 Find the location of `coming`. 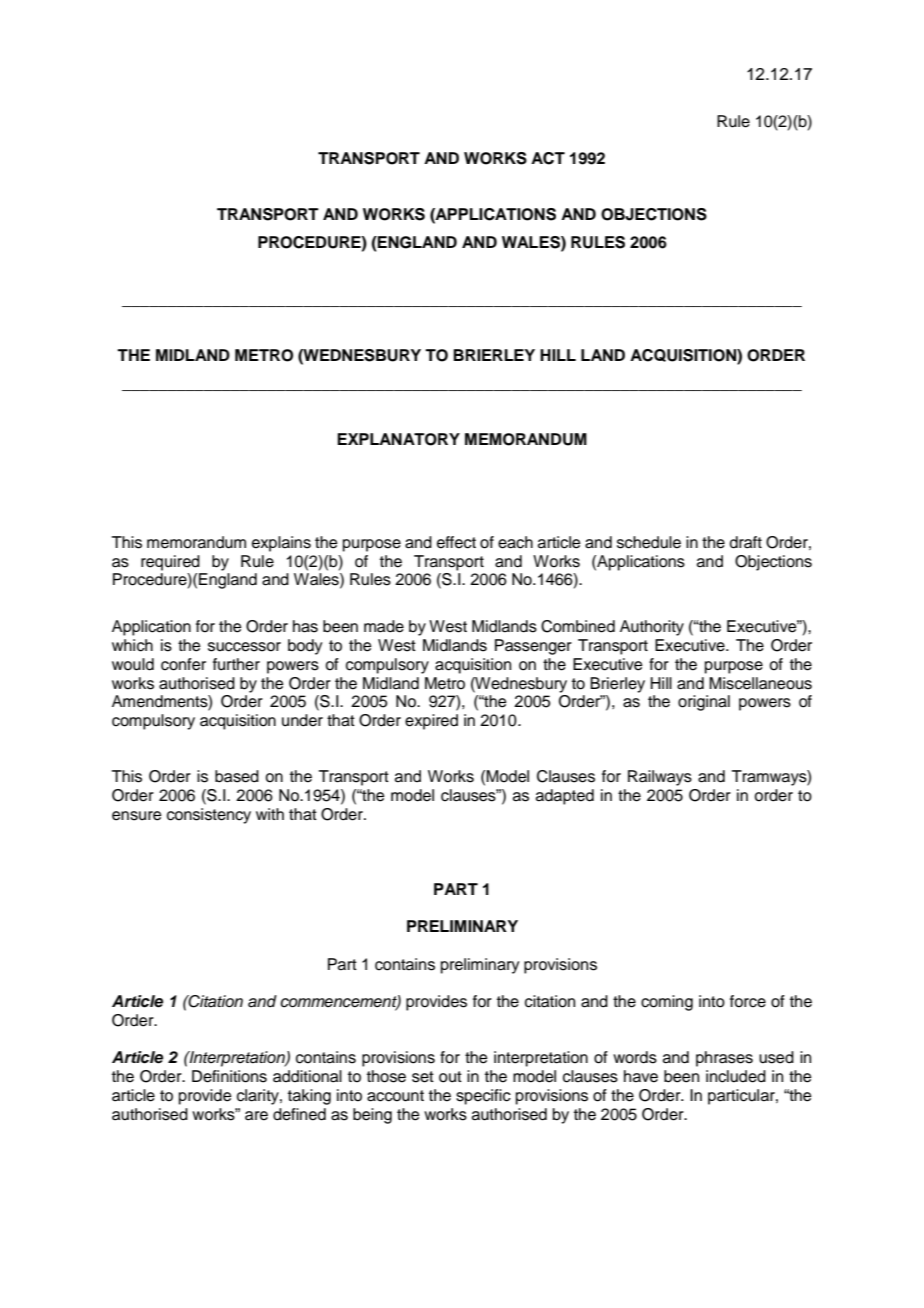

coming is located at coordinates (667, 1003).
